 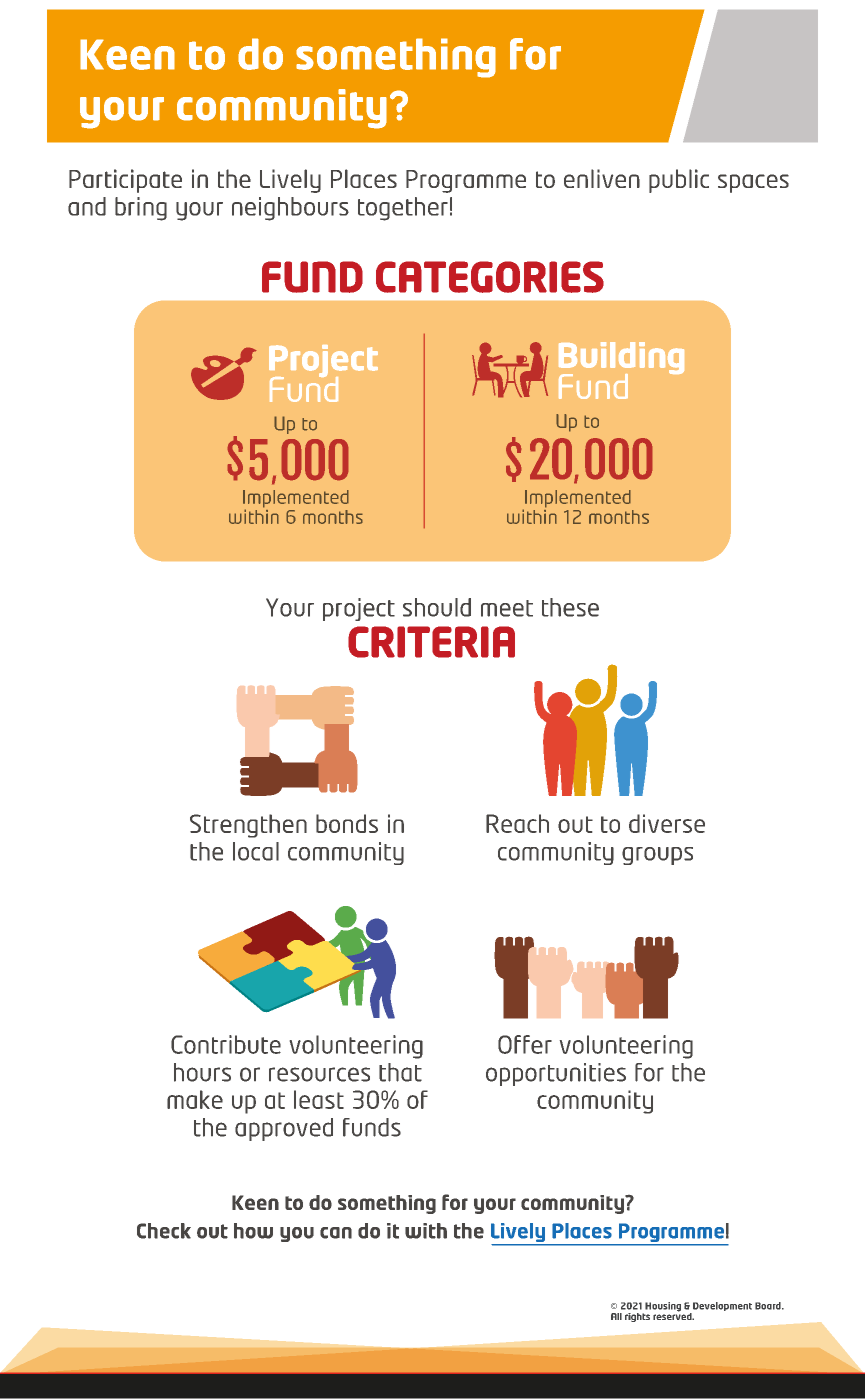 I want to click on that, so click(x=400, y=1072).
